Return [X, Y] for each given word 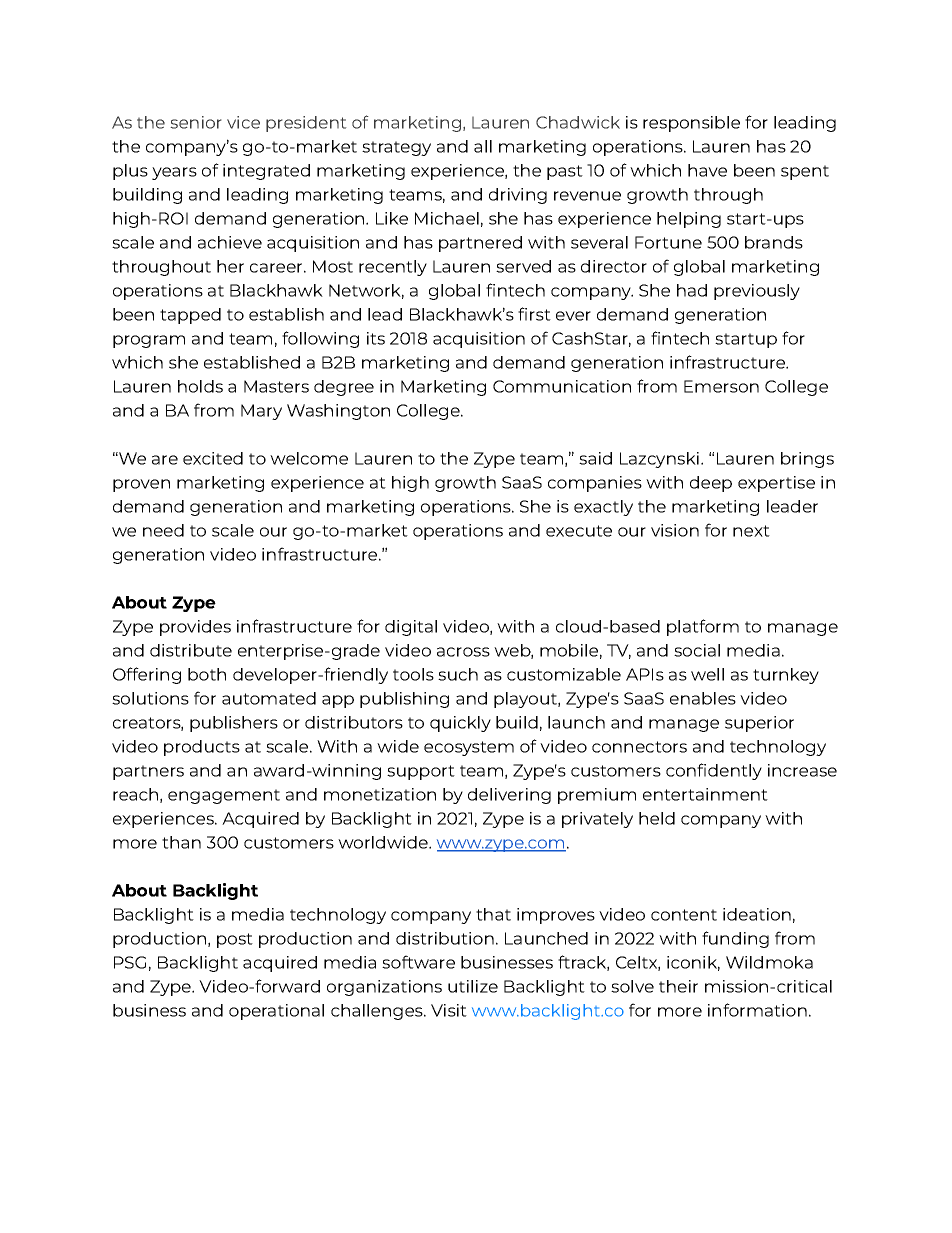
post [235, 940]
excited [213, 458]
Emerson [721, 386]
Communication [562, 386]
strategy [396, 148]
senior [196, 122]
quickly [460, 724]
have [707, 170]
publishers [234, 724]
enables [703, 698]
